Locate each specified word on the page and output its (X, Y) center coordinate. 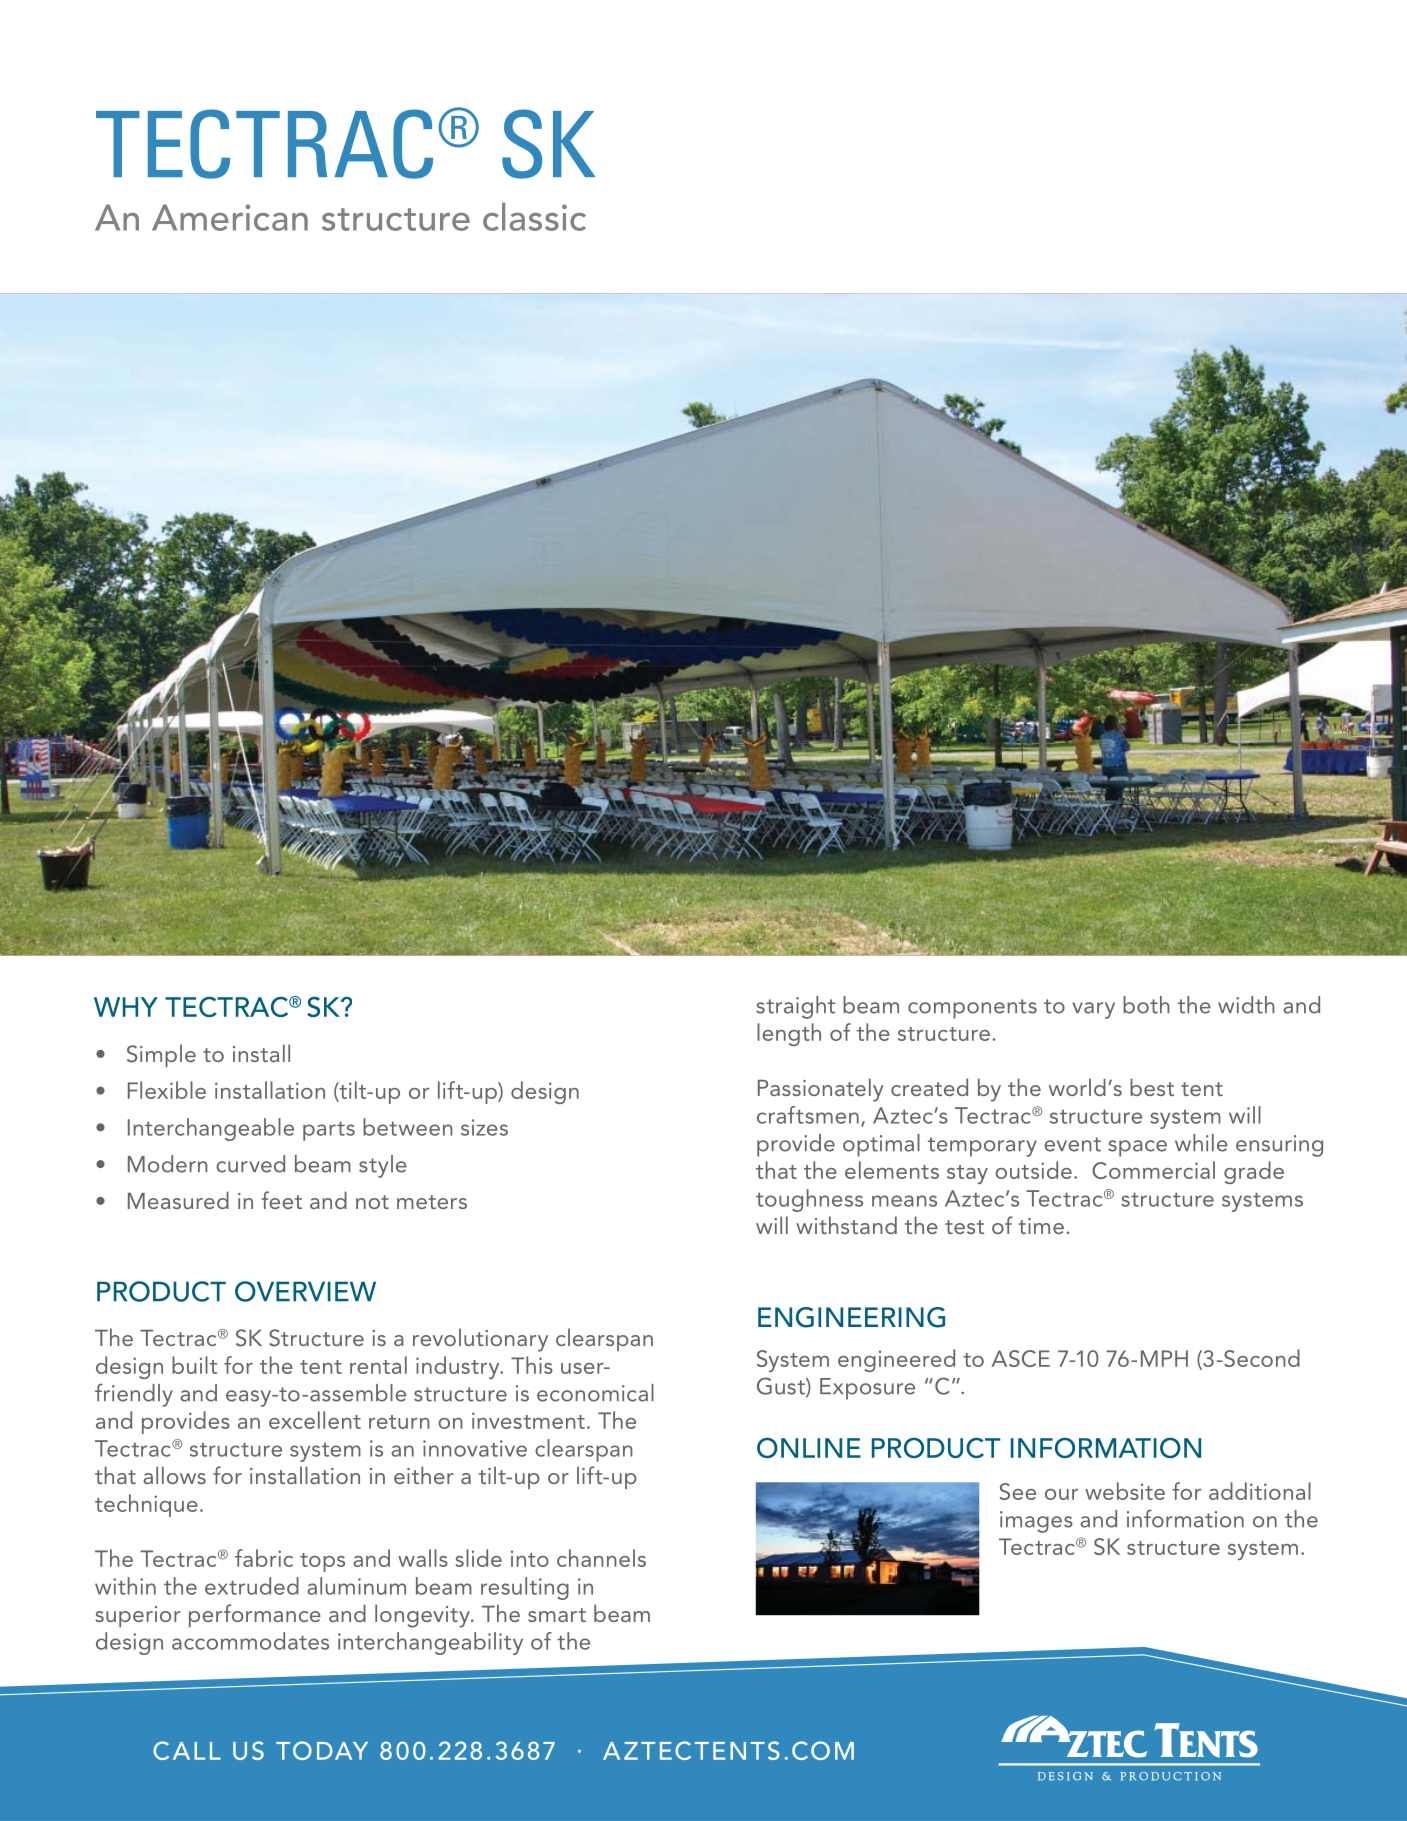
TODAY (322, 1750)
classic (534, 217)
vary (1093, 1010)
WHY (126, 1007)
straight (795, 1007)
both (1146, 1005)
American (230, 217)
